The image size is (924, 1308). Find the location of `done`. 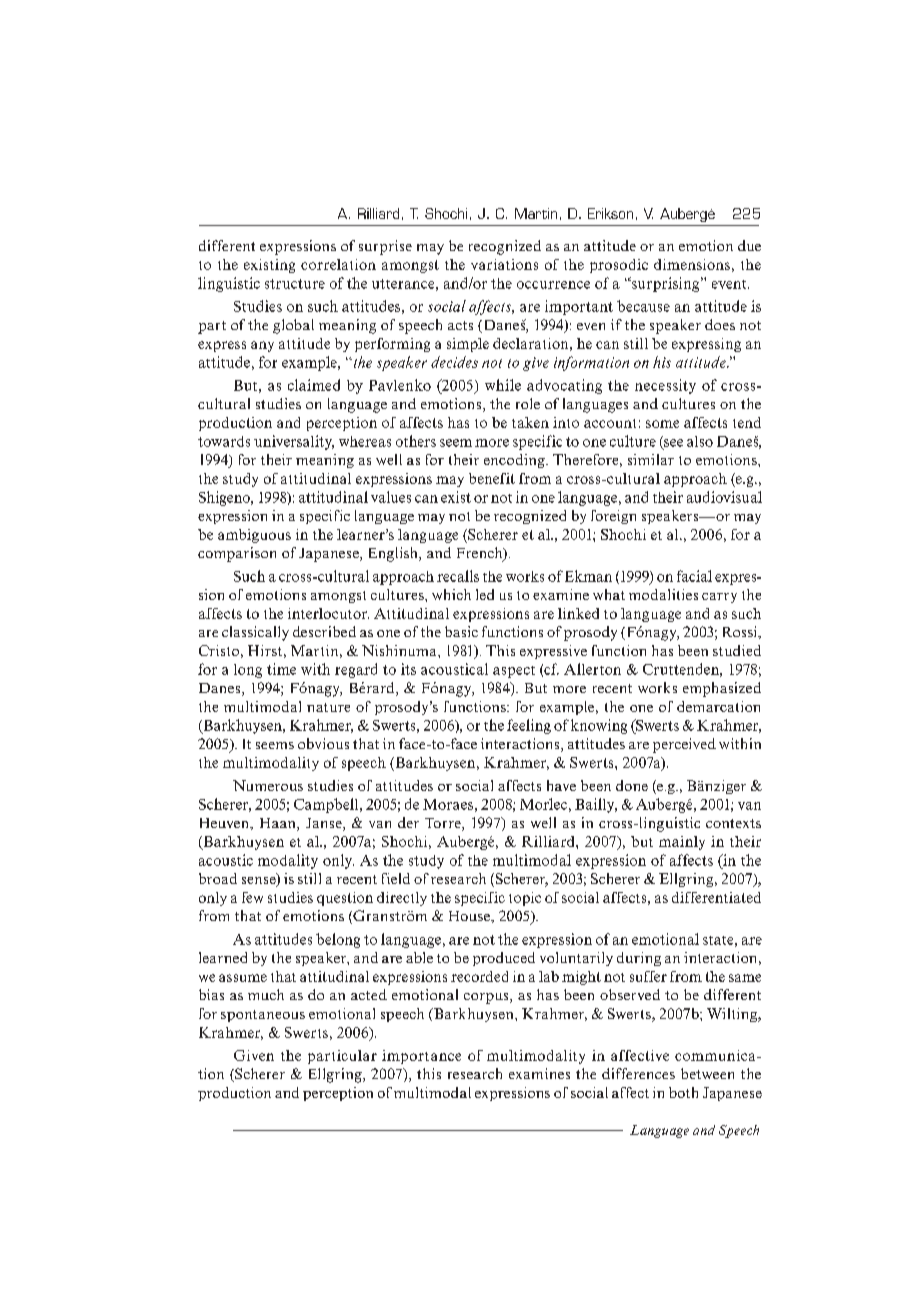

done is located at coordinates (632, 785).
